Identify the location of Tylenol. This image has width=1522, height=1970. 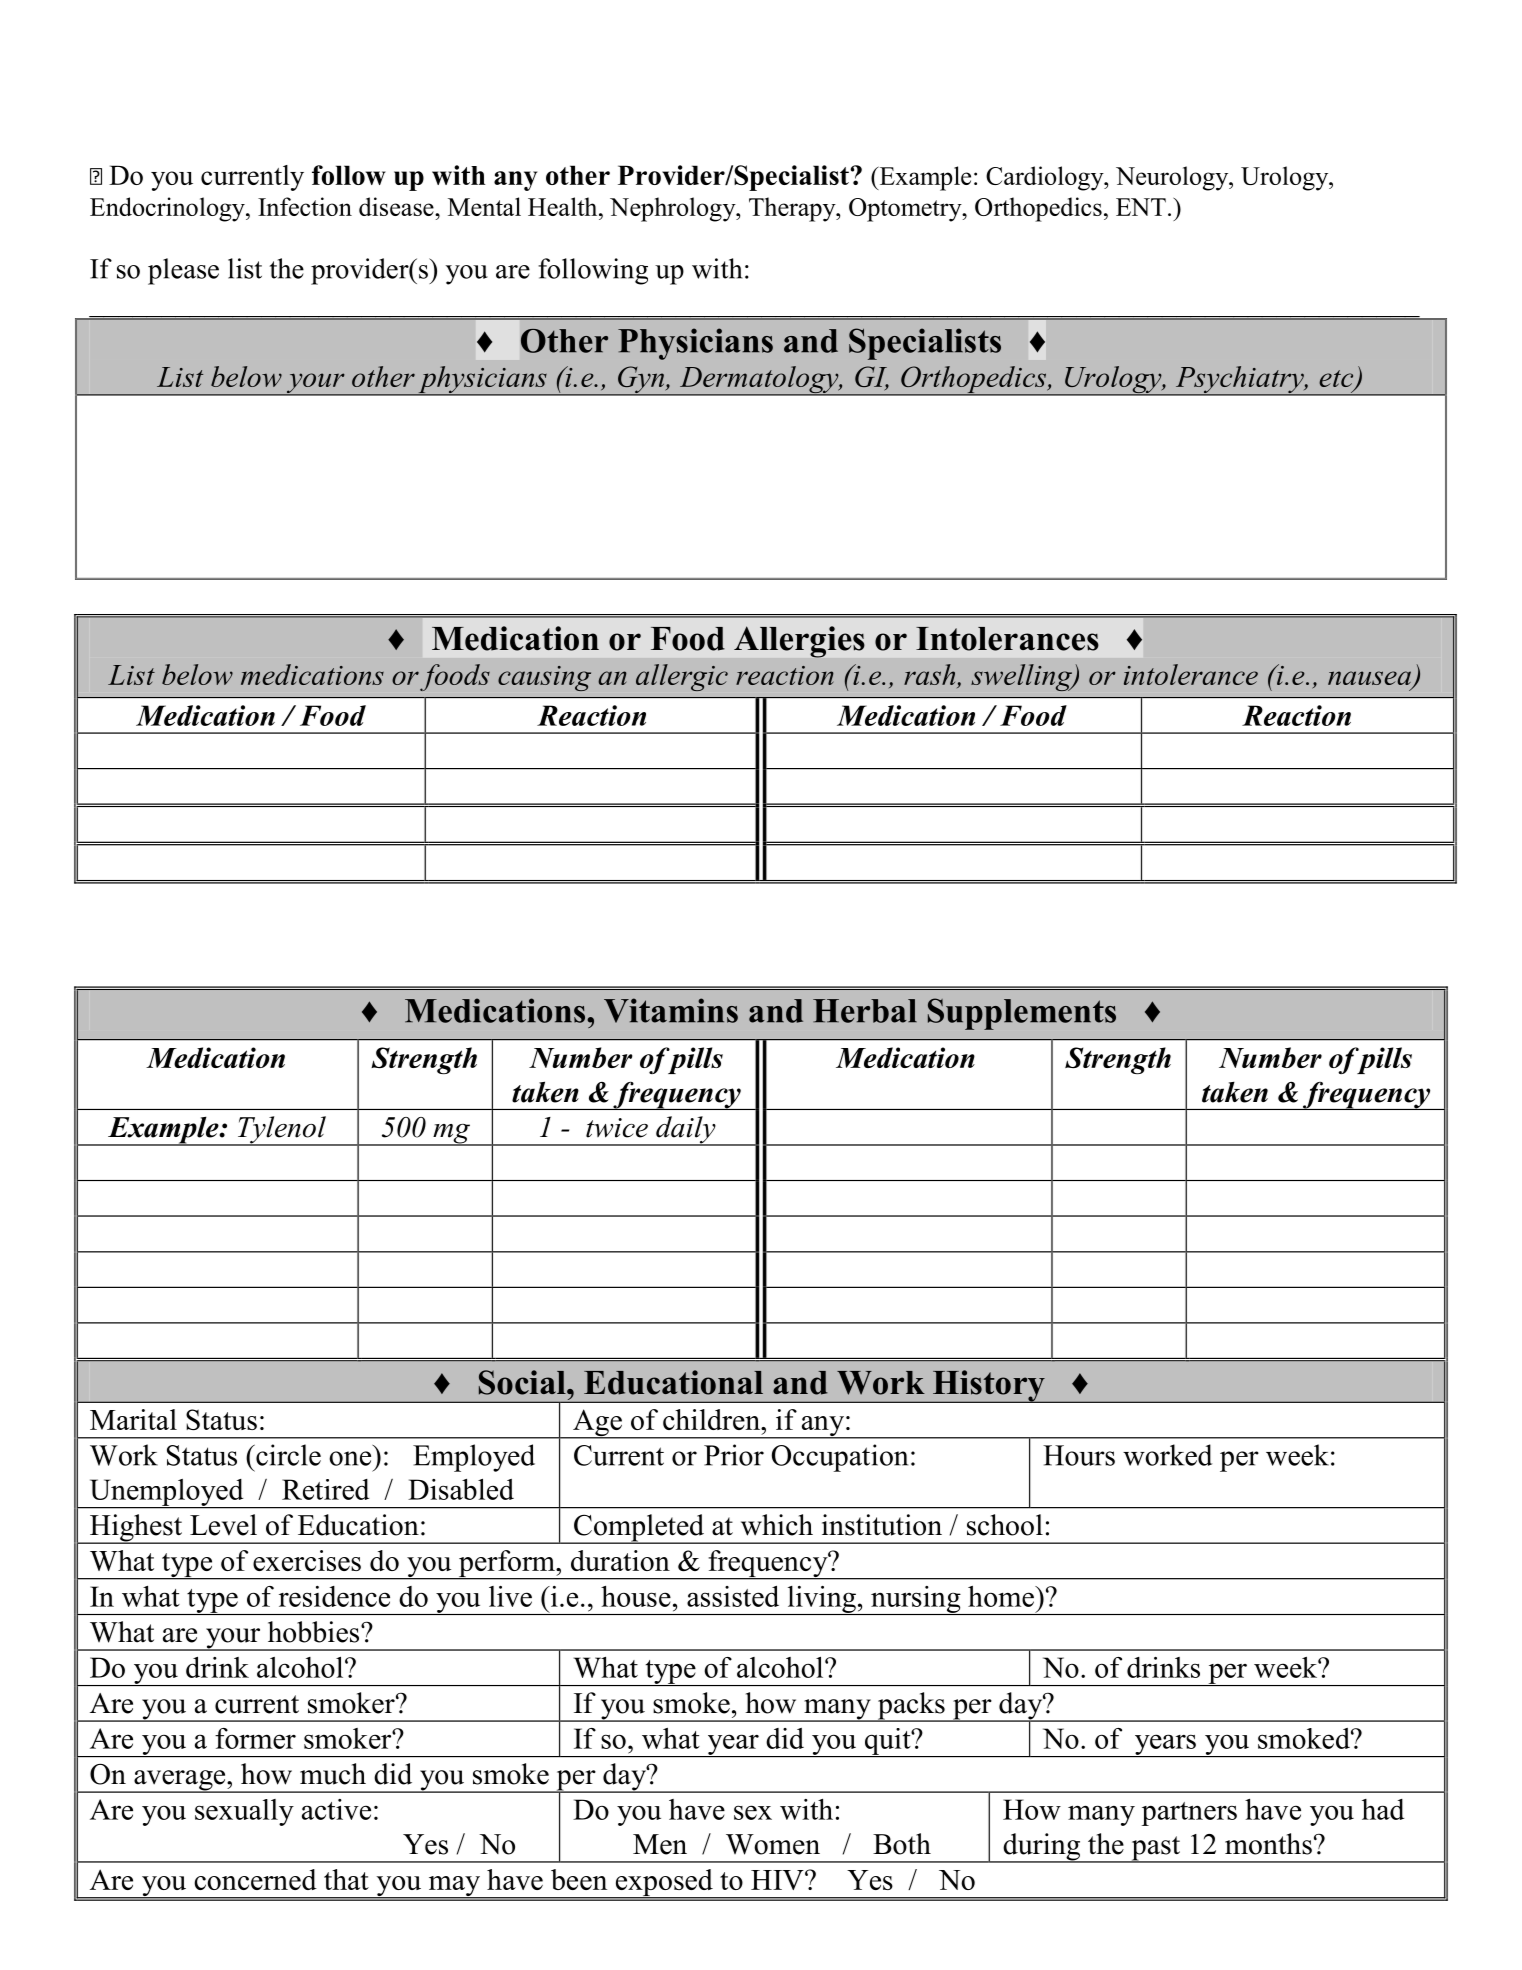
(281, 1131).
